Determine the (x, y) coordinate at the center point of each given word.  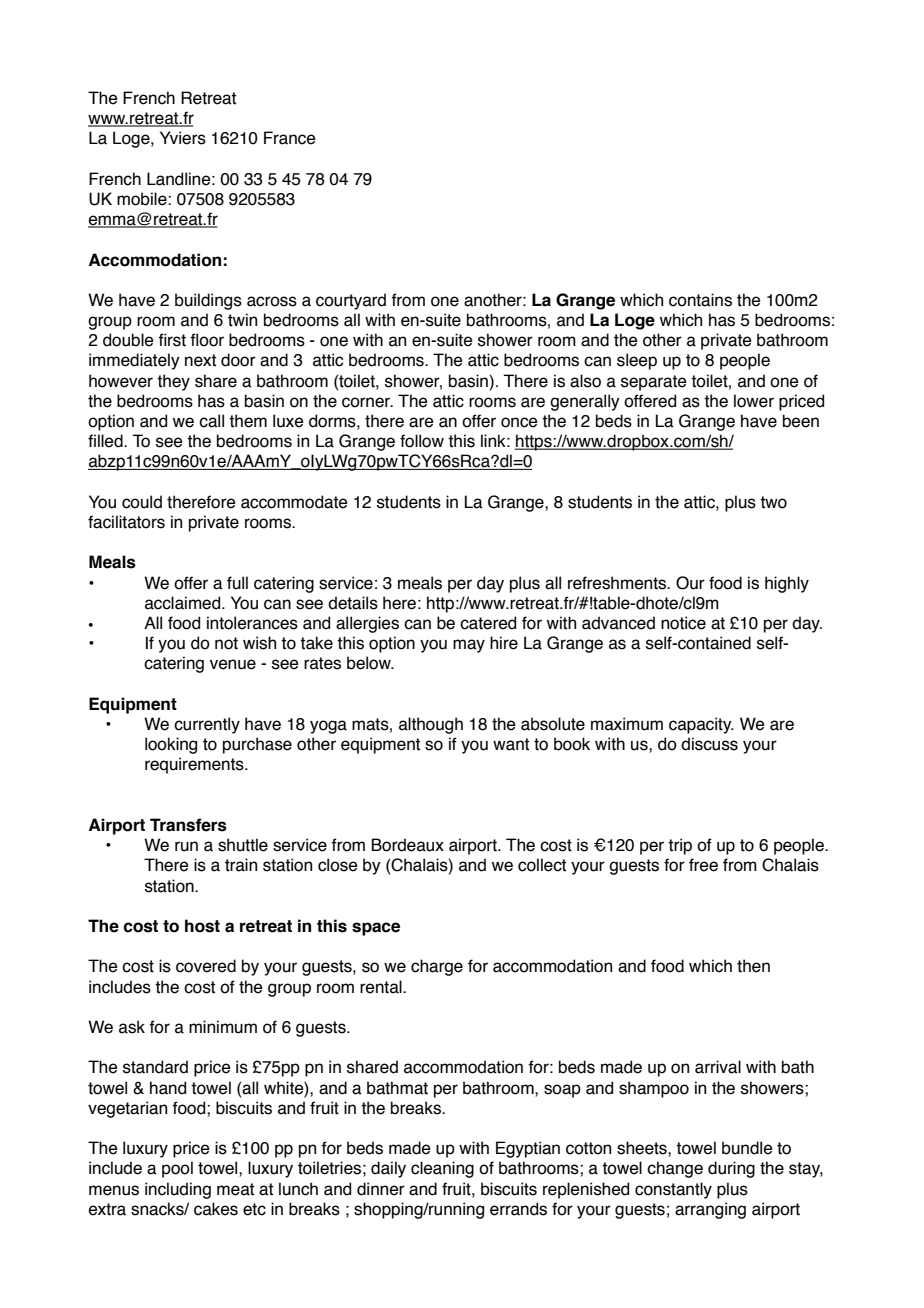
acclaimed (184, 603)
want (511, 744)
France (290, 138)
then (753, 966)
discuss (709, 744)
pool (177, 1169)
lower (754, 401)
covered (206, 966)
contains (700, 300)
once (519, 422)
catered (488, 623)
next (200, 360)
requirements (195, 765)
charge (437, 967)
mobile (143, 199)
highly (787, 584)
